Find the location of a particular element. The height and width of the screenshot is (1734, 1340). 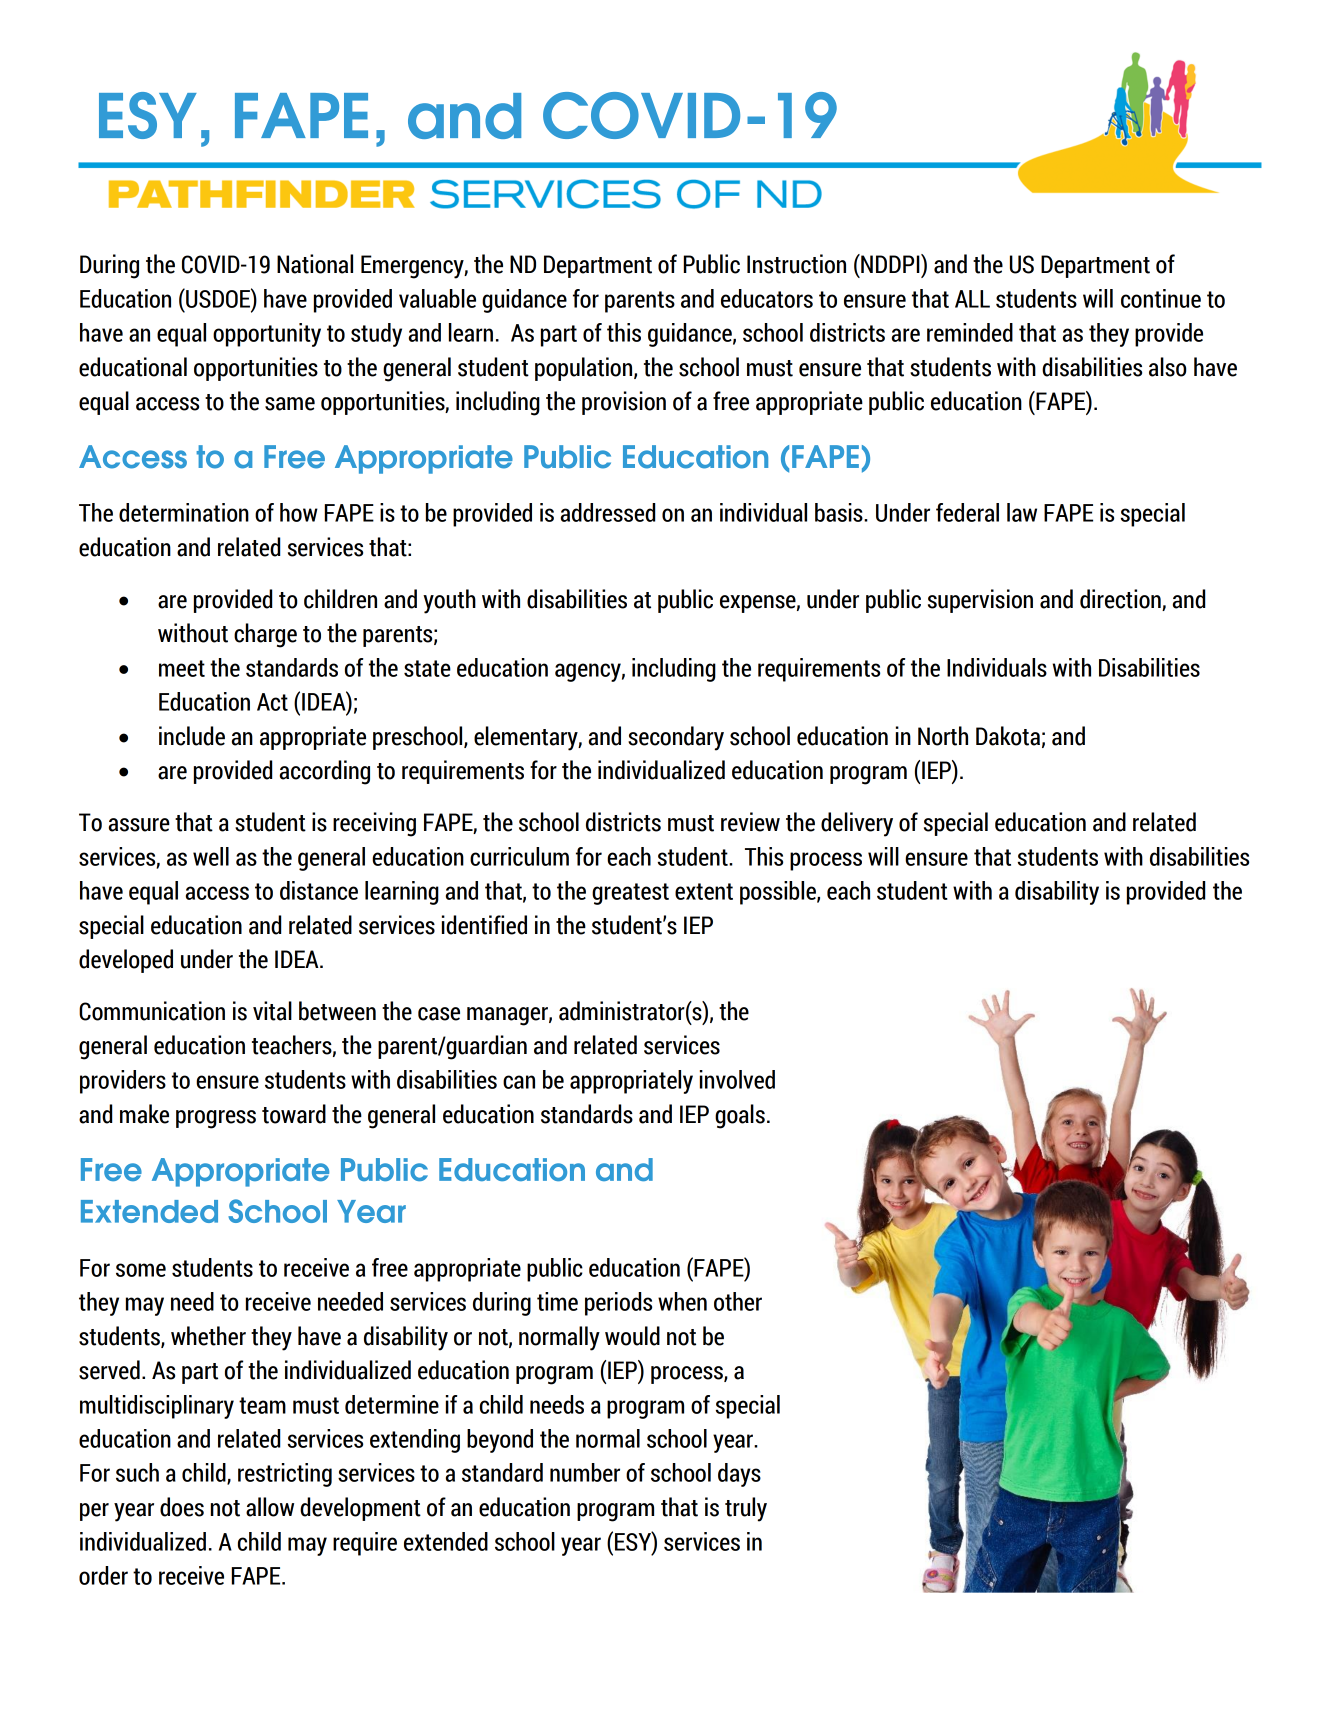

reminded is located at coordinates (970, 332).
